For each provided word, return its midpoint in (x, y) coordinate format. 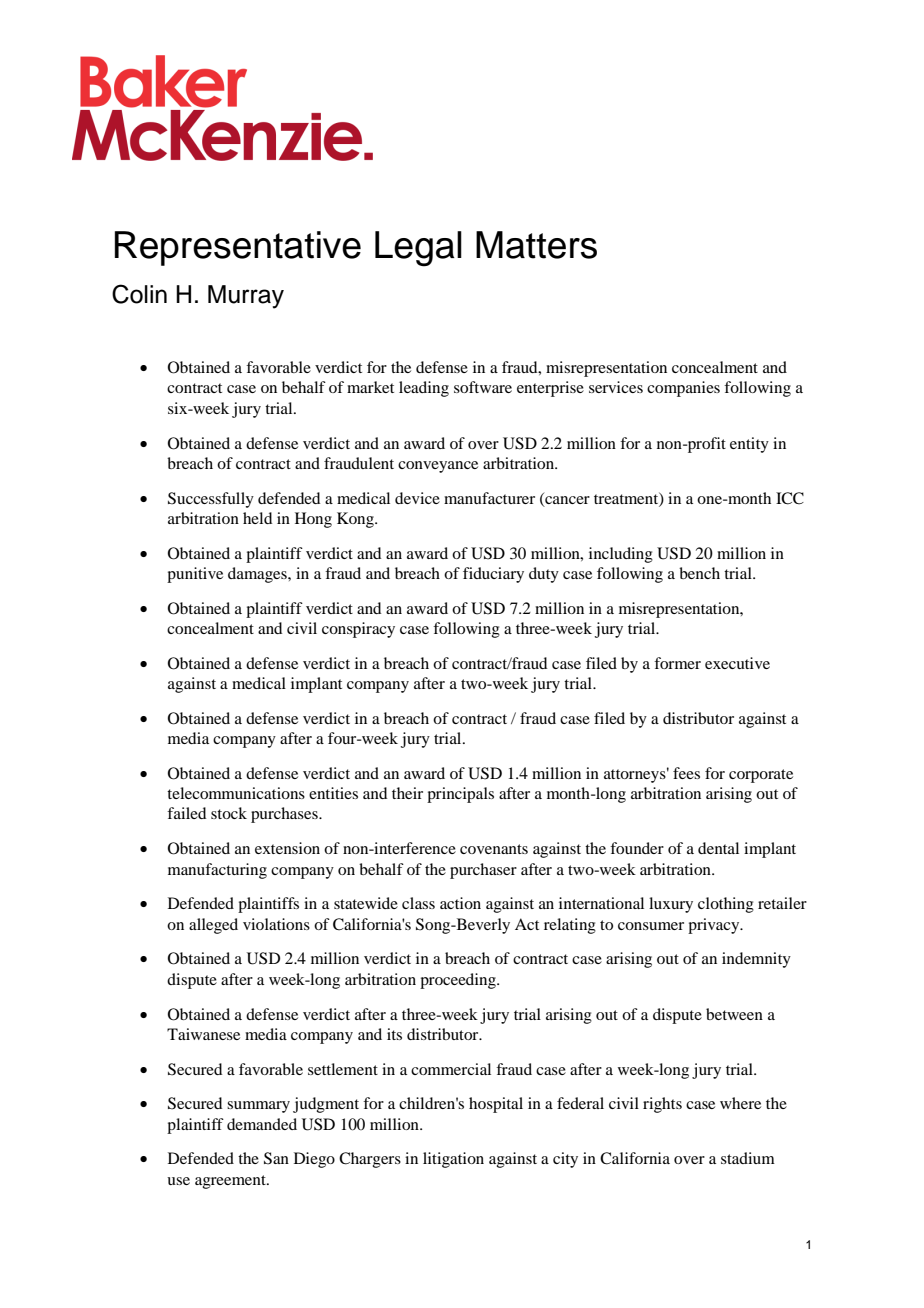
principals (460, 795)
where (740, 1103)
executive (737, 663)
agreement (231, 1182)
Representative (238, 248)
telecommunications (236, 793)
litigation (453, 1160)
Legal (418, 249)
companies (683, 389)
